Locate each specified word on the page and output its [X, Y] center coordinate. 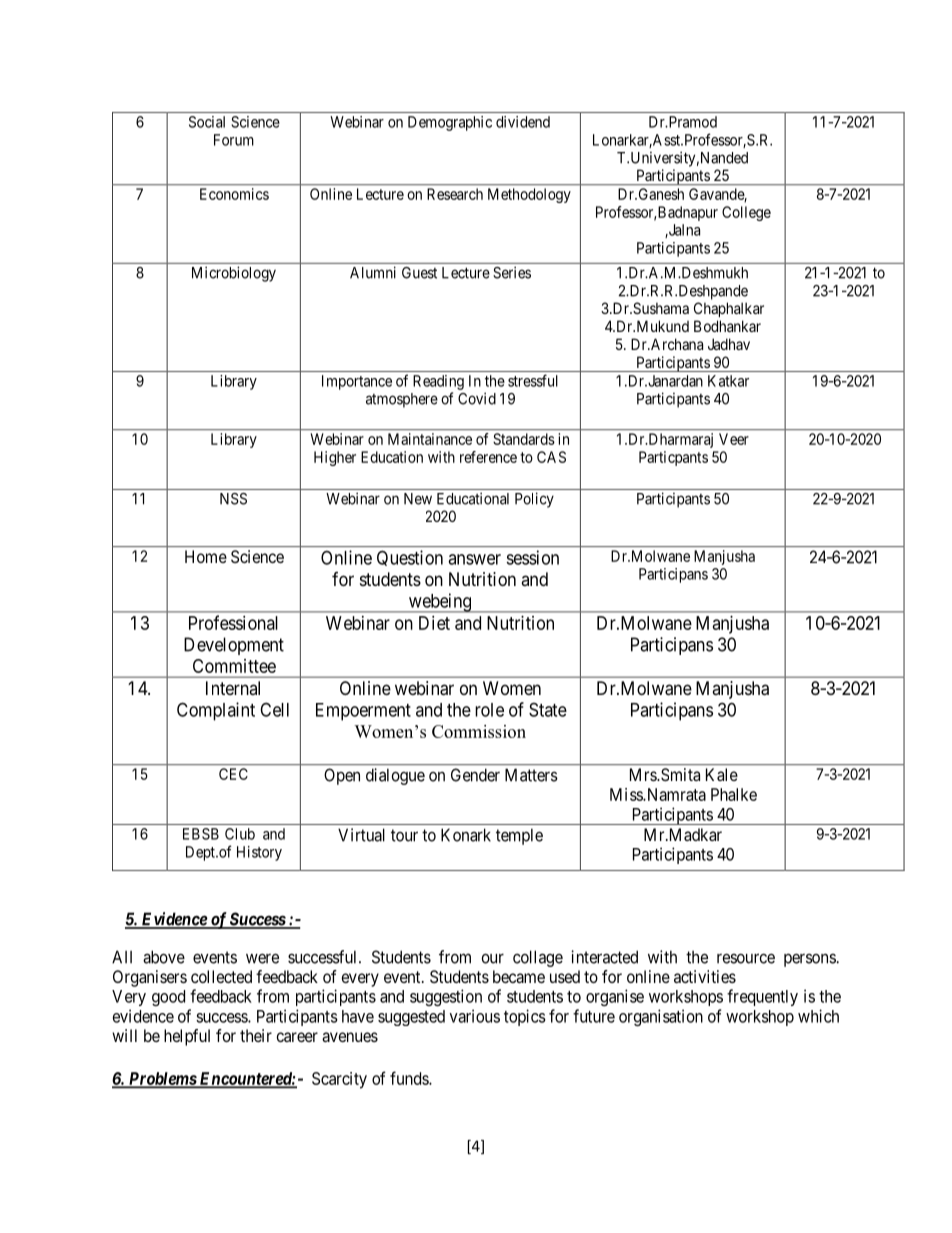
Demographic [450, 123]
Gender [475, 775]
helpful [187, 1037]
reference [488, 457]
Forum [234, 140]
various [475, 1016]
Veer [734, 439]
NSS [233, 499]
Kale [722, 774]
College [746, 213]
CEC [233, 774]
